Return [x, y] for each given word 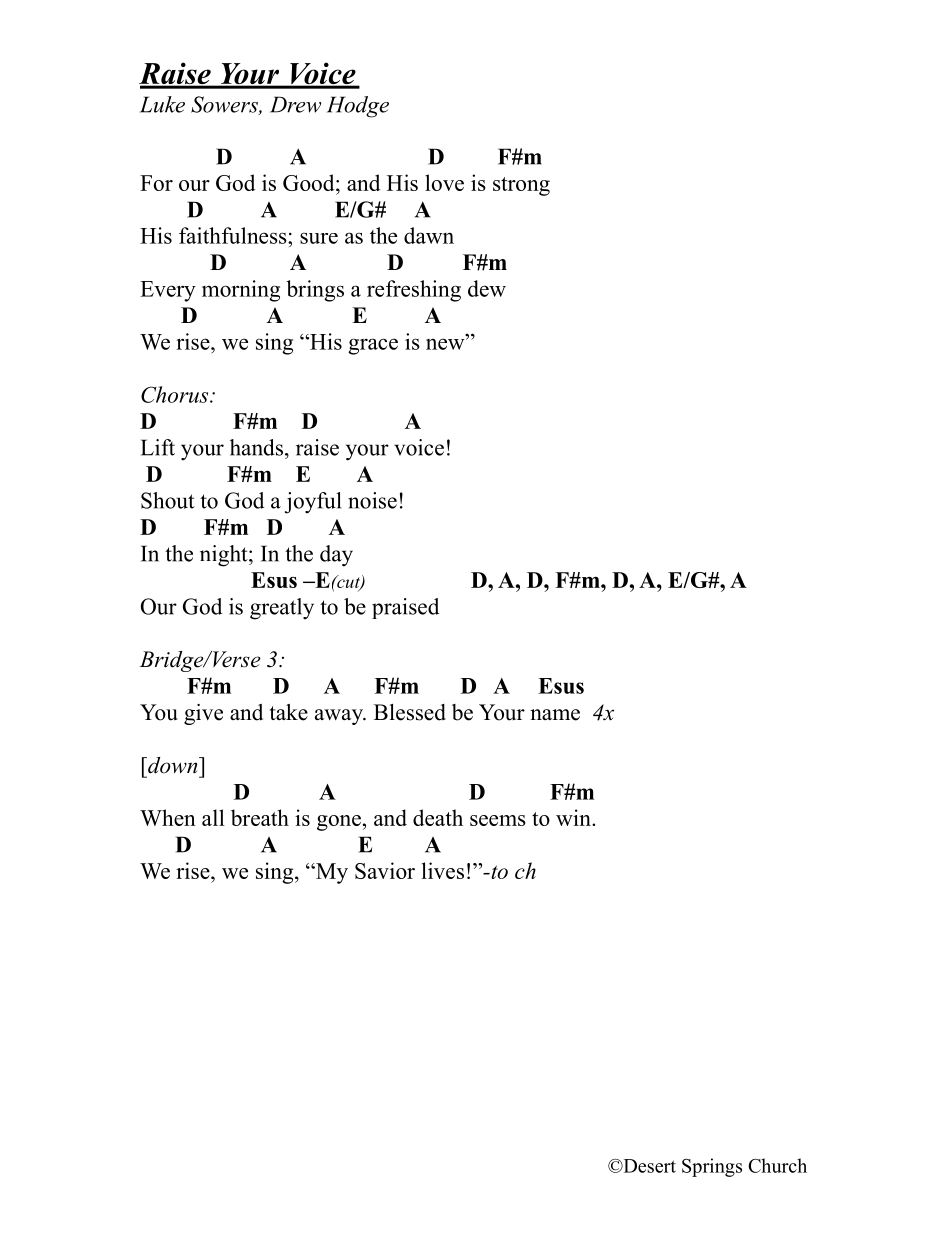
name [555, 715]
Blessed [410, 712]
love [444, 182]
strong [521, 186]
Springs [712, 1167]
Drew [295, 104]
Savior [385, 870]
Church [777, 1165]
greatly [282, 609]
